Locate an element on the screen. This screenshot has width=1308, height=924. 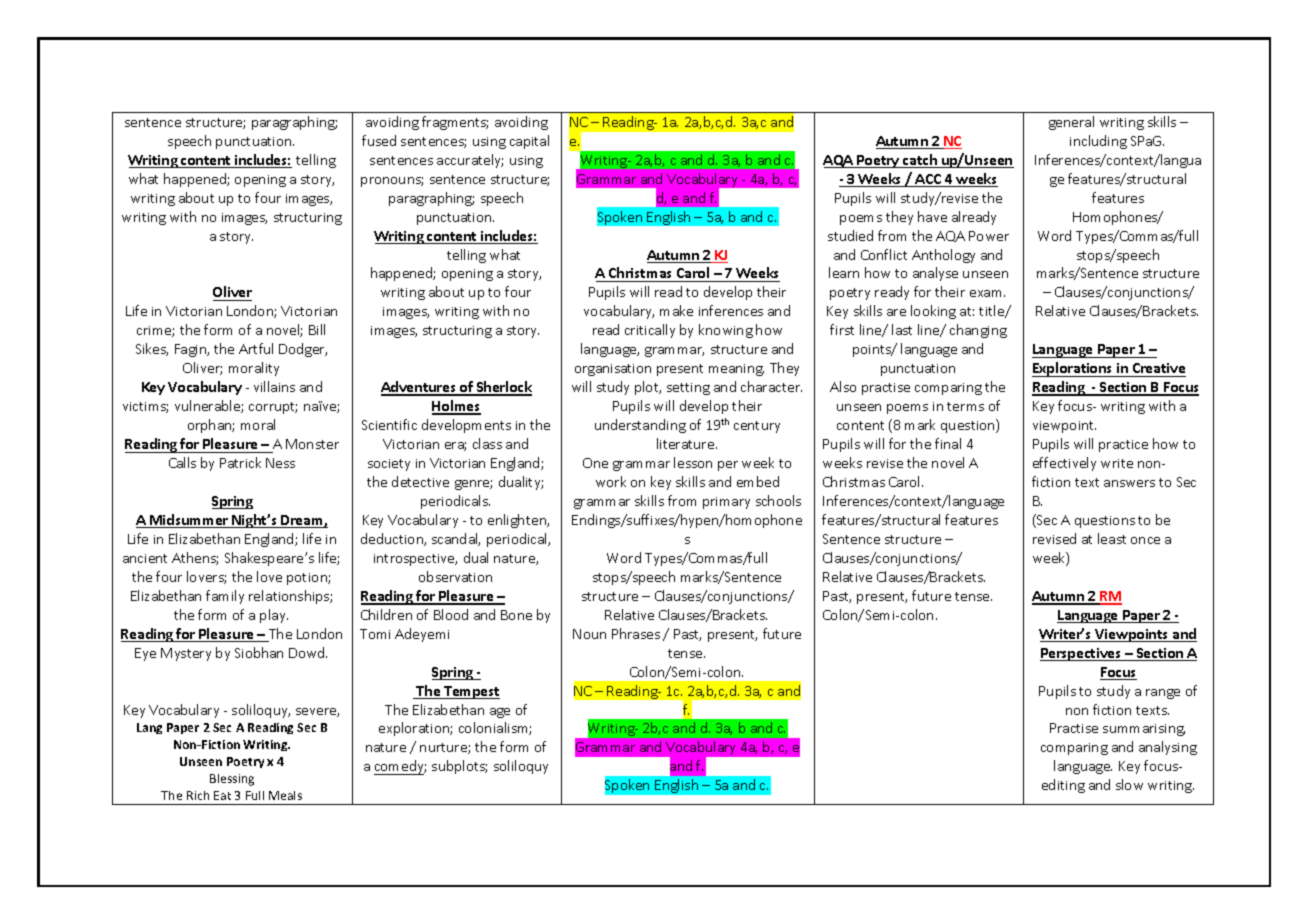
Blessing is located at coordinates (232, 780).
